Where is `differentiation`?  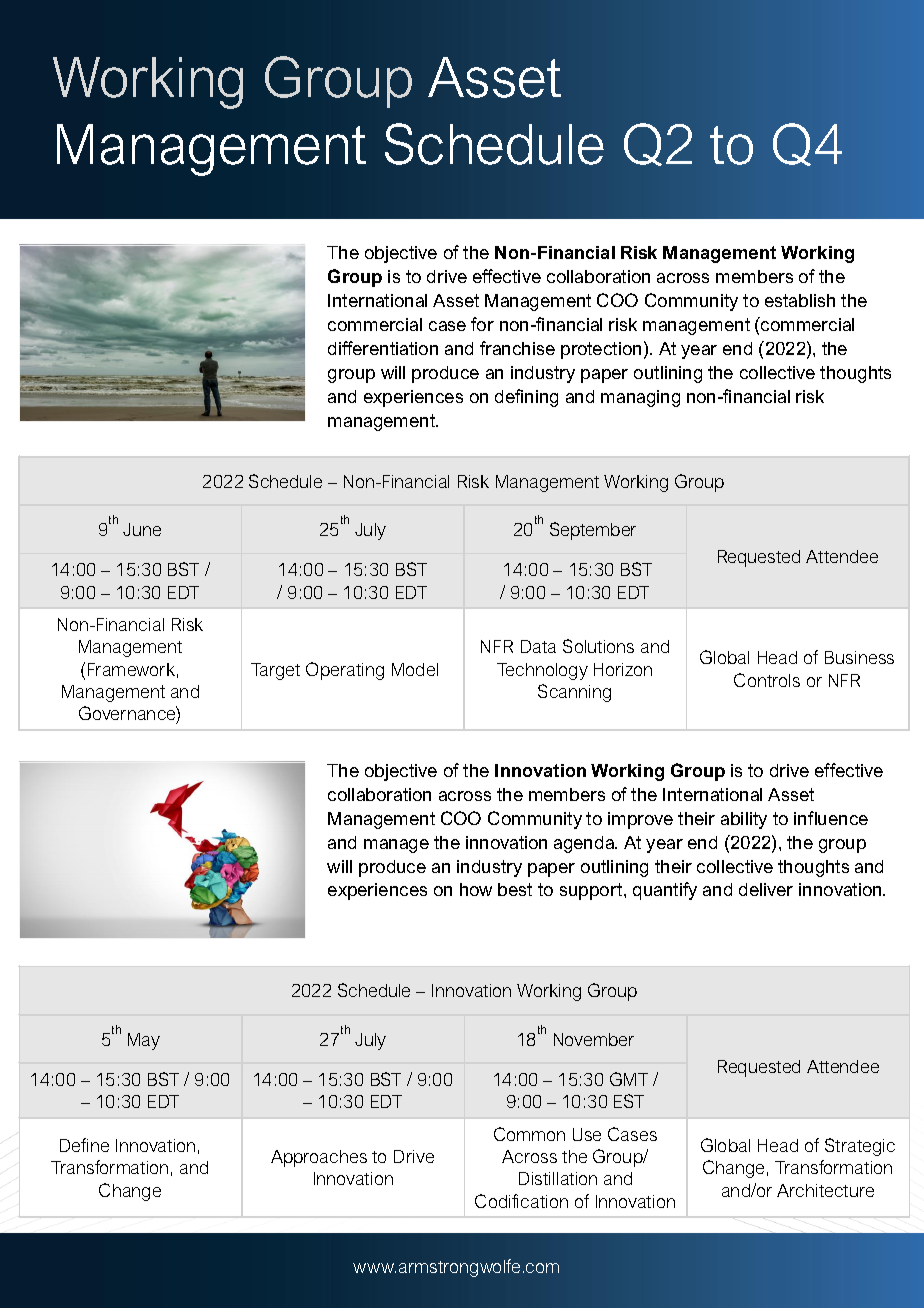 differentiation is located at coordinates (383, 348).
